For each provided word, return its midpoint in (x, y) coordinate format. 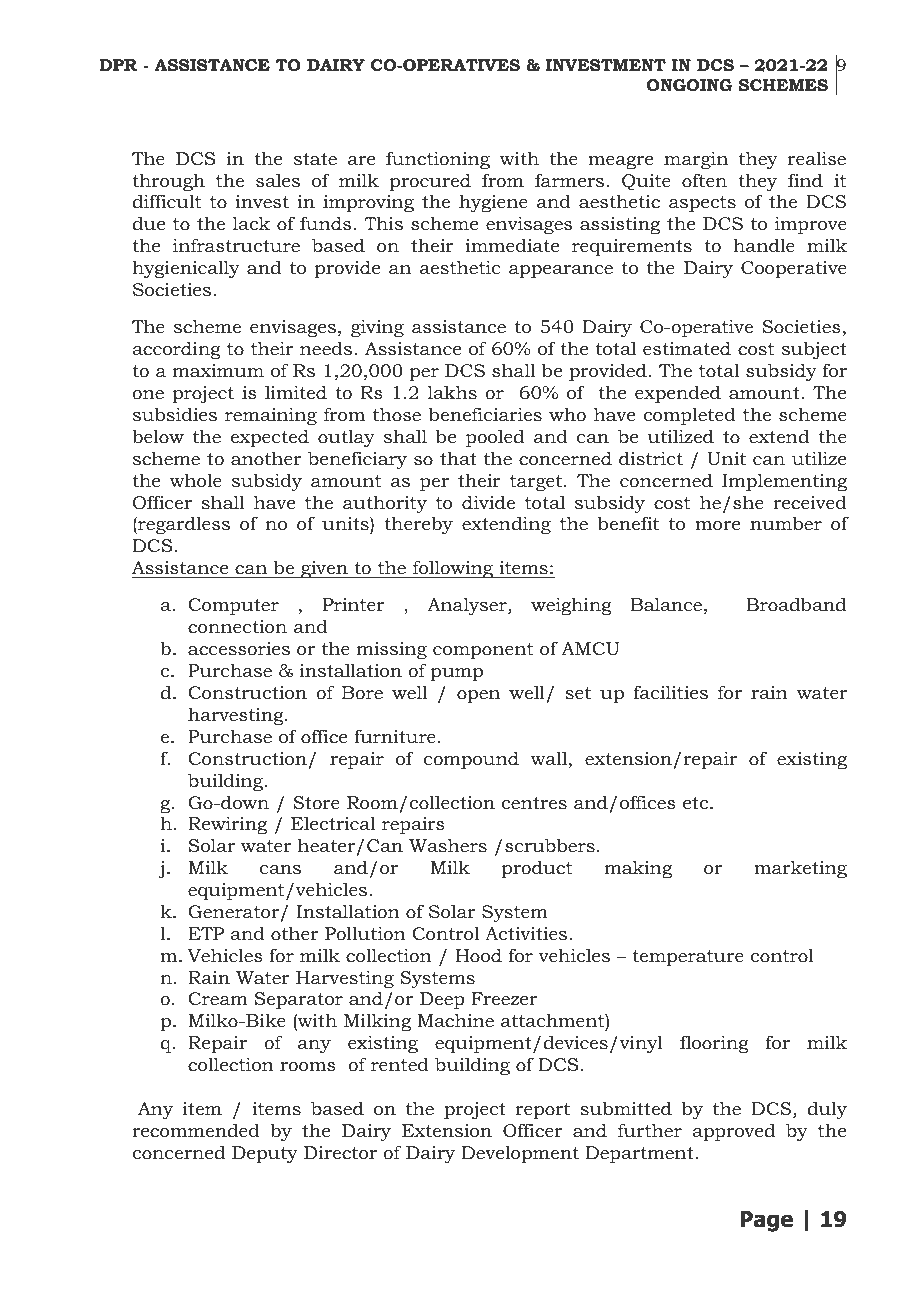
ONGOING (690, 85)
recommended (196, 1130)
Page (766, 1221)
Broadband (796, 604)
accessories (239, 649)
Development (520, 1154)
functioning (438, 160)
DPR (118, 65)
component (483, 651)
